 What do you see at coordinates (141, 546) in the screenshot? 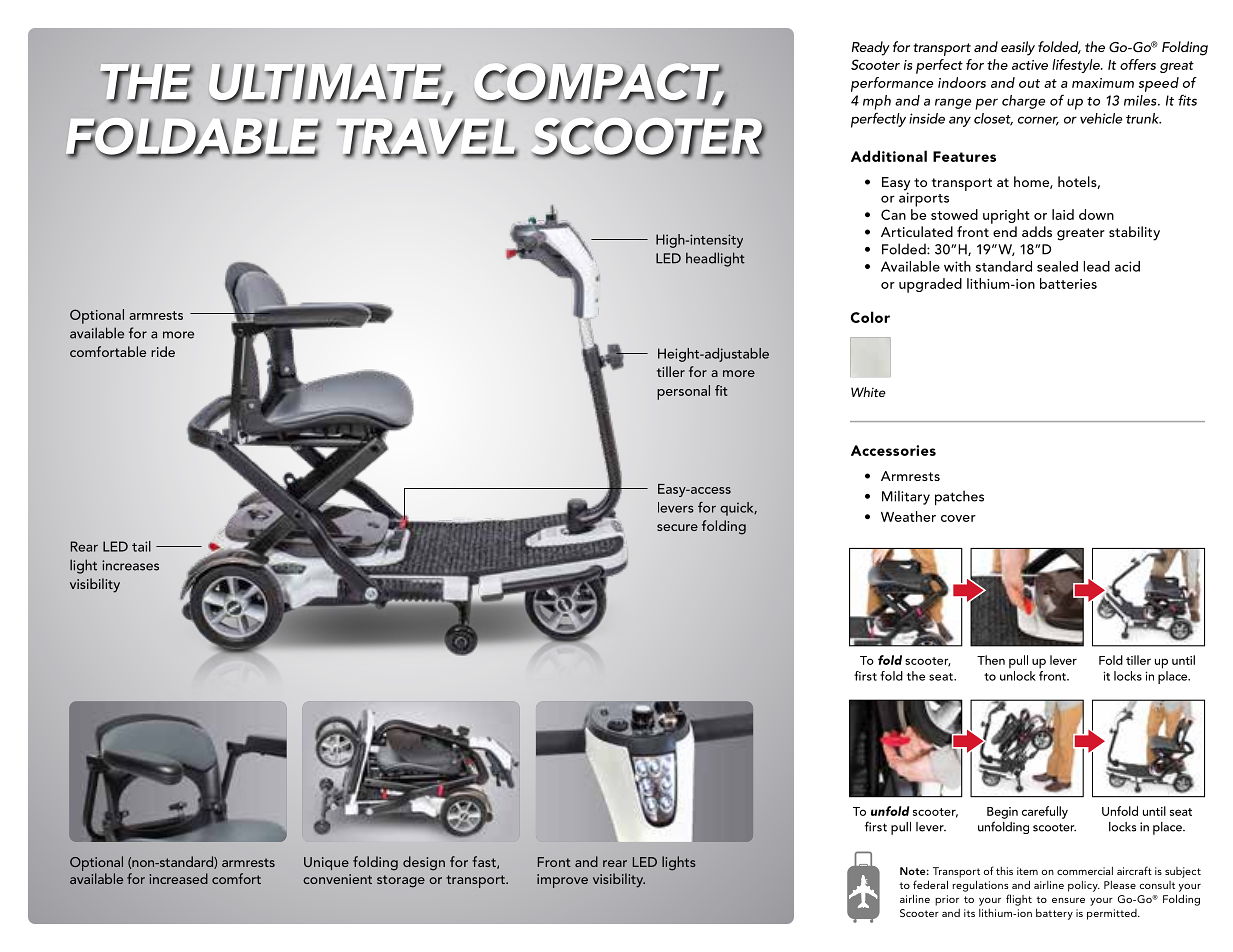
I see `tail` at bounding box center [141, 546].
